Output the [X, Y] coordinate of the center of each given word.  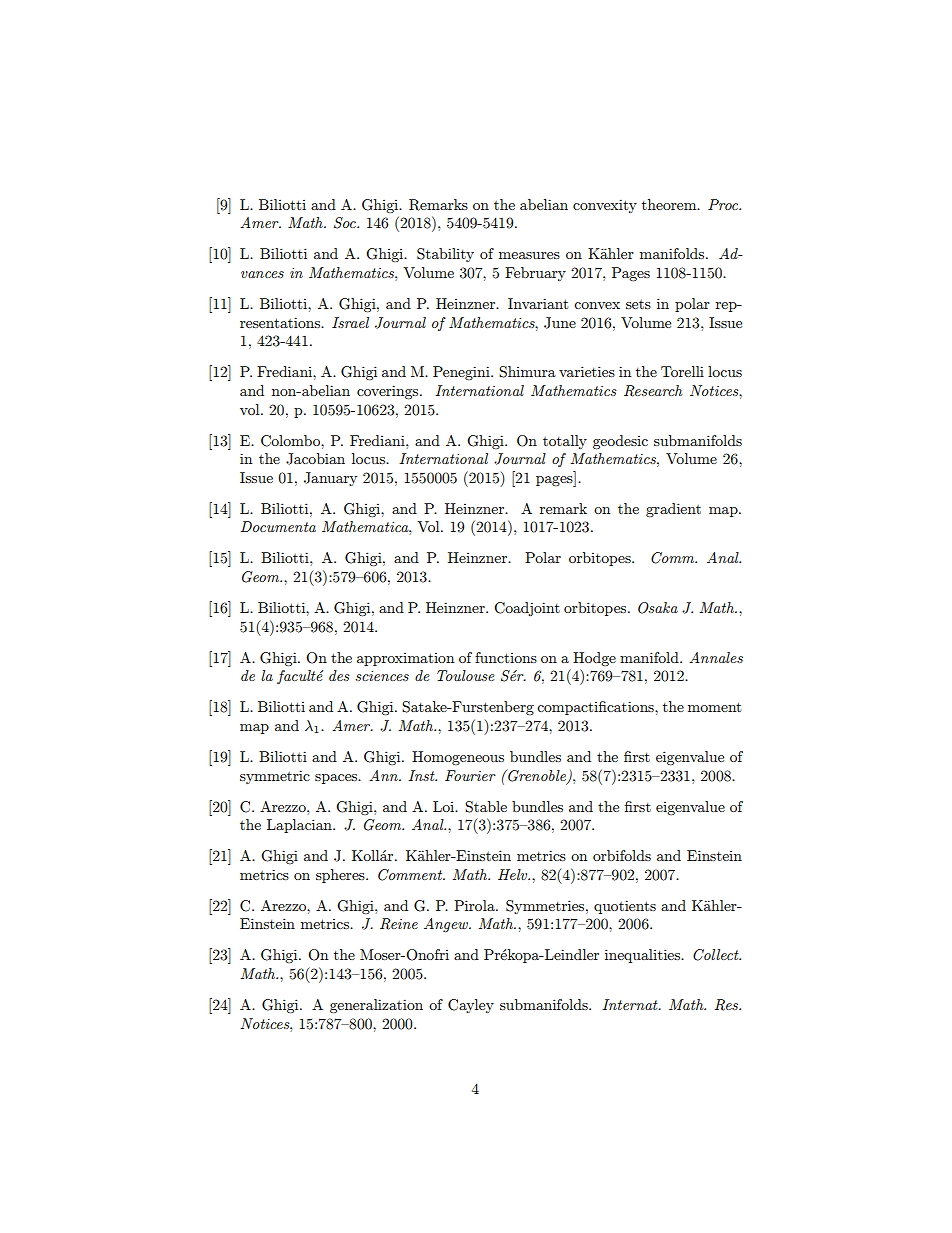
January [330, 479]
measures [529, 255]
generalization [376, 1006]
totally [565, 442]
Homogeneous [458, 758]
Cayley [471, 1006]
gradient [673, 510]
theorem [670, 204]
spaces [337, 779]
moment [714, 707]
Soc [346, 223]
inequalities [644, 956]
